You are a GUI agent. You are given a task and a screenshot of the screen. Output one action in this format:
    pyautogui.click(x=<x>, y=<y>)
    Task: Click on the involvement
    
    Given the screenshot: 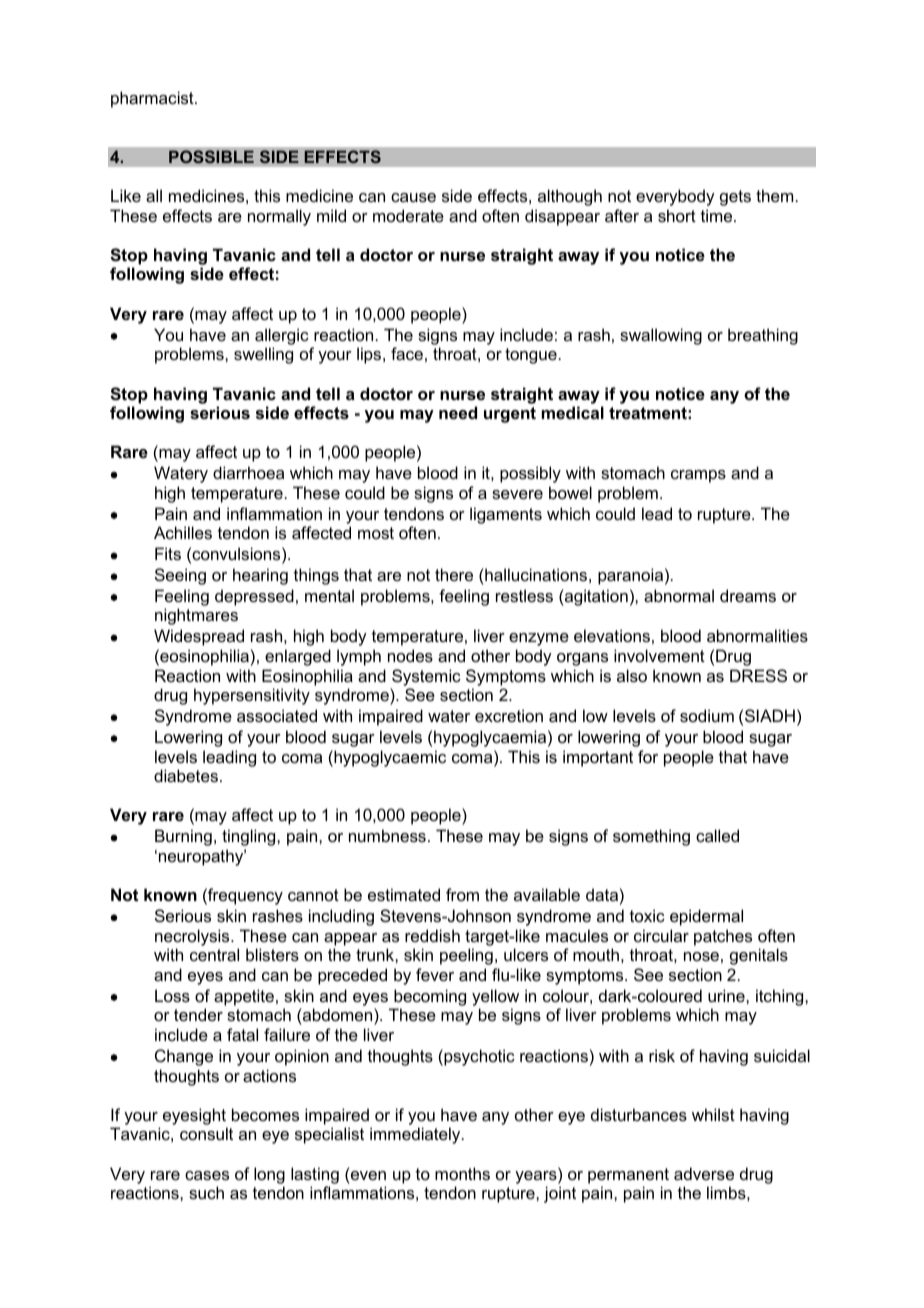 What is the action you would take?
    pyautogui.click(x=659, y=655)
